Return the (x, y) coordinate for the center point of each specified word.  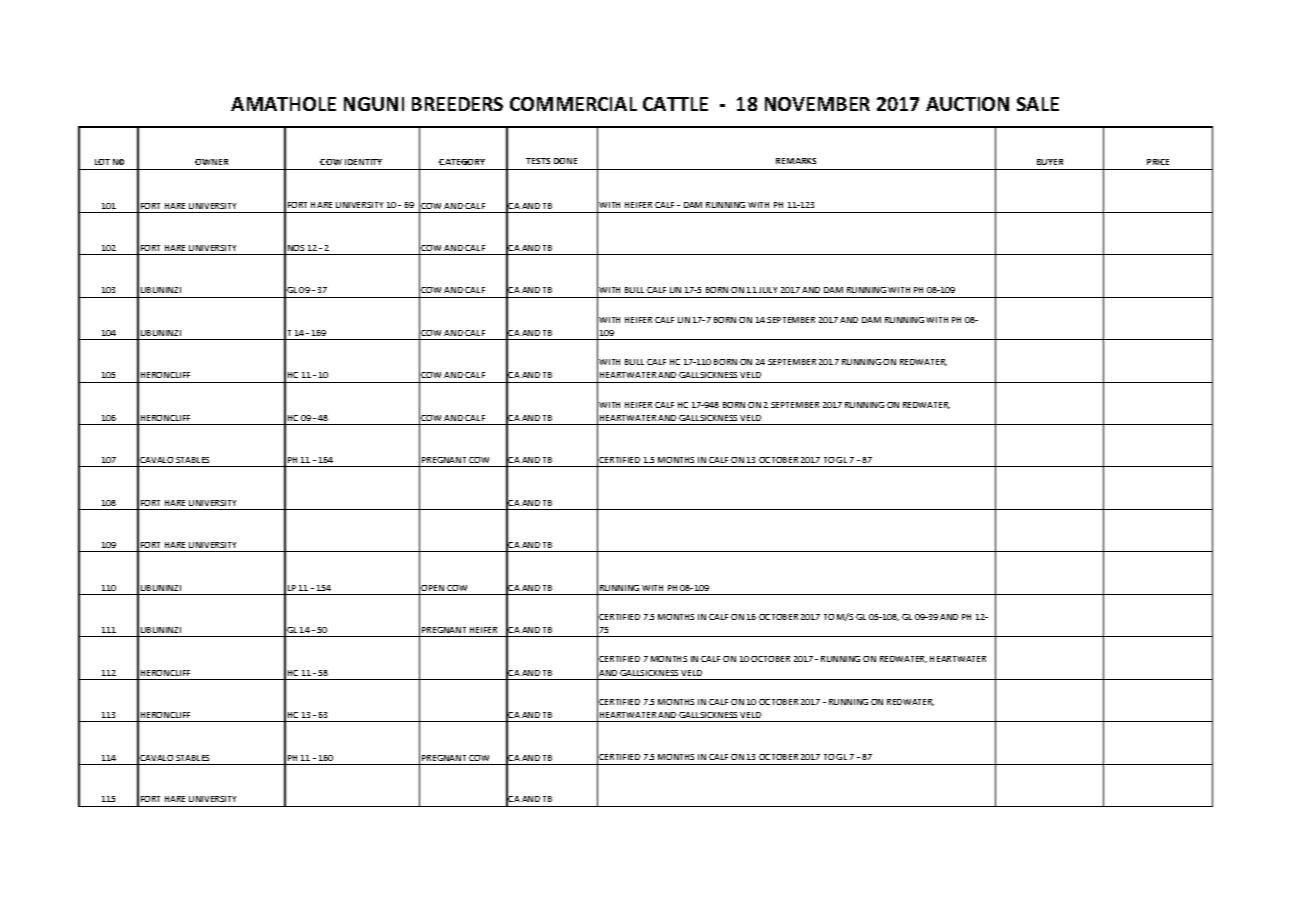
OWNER (211, 162)
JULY (768, 290)
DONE (565, 161)
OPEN (432, 588)
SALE (1038, 104)
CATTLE (675, 104)
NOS (296, 248)
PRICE (1158, 162)
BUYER (1050, 162)
